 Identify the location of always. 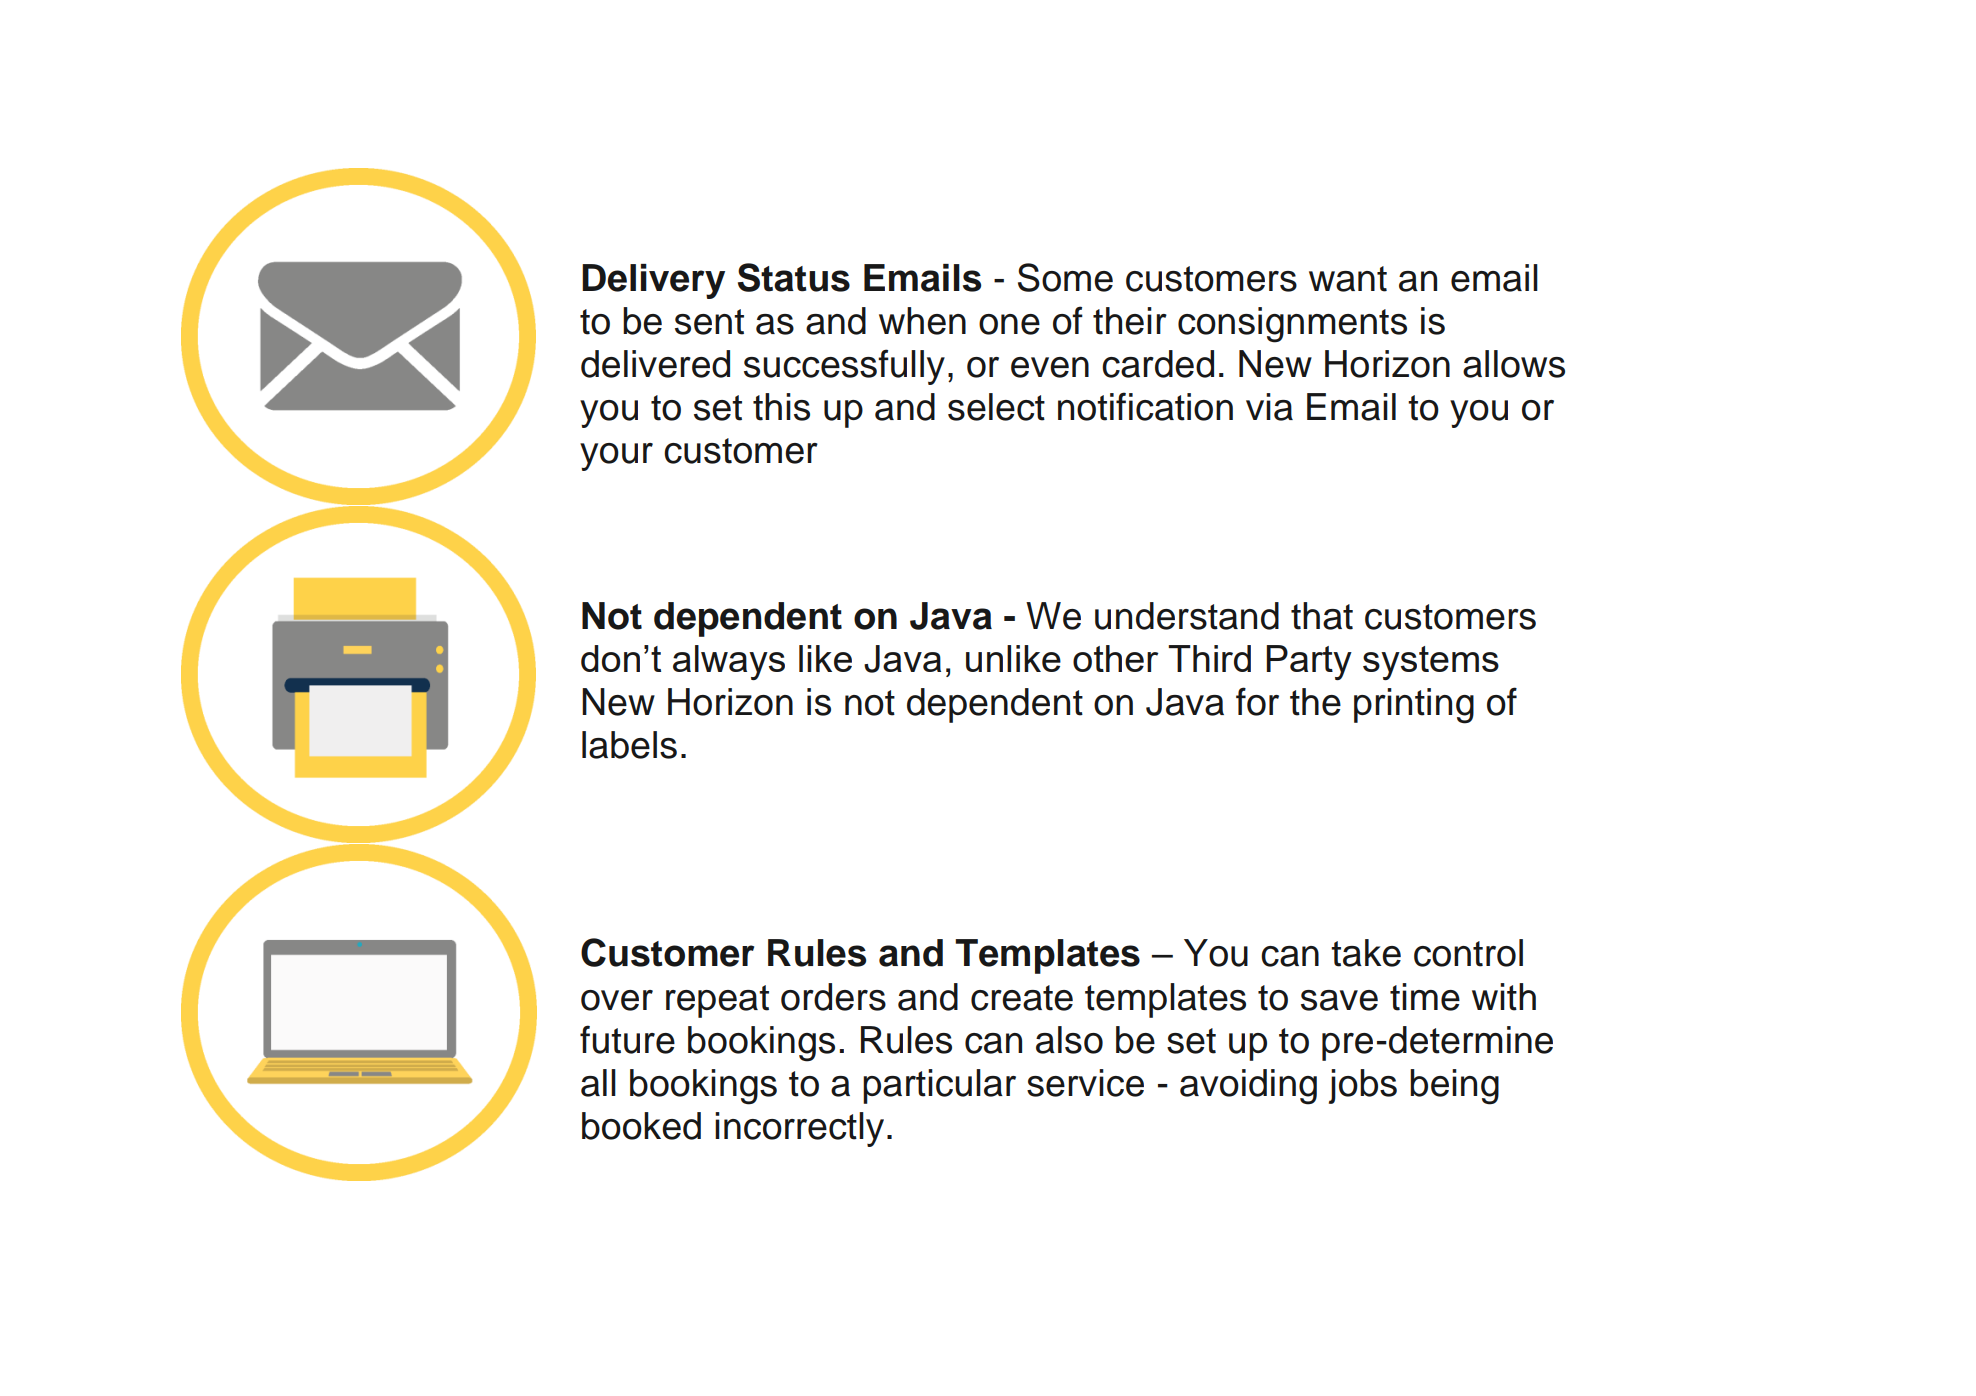
(729, 662).
